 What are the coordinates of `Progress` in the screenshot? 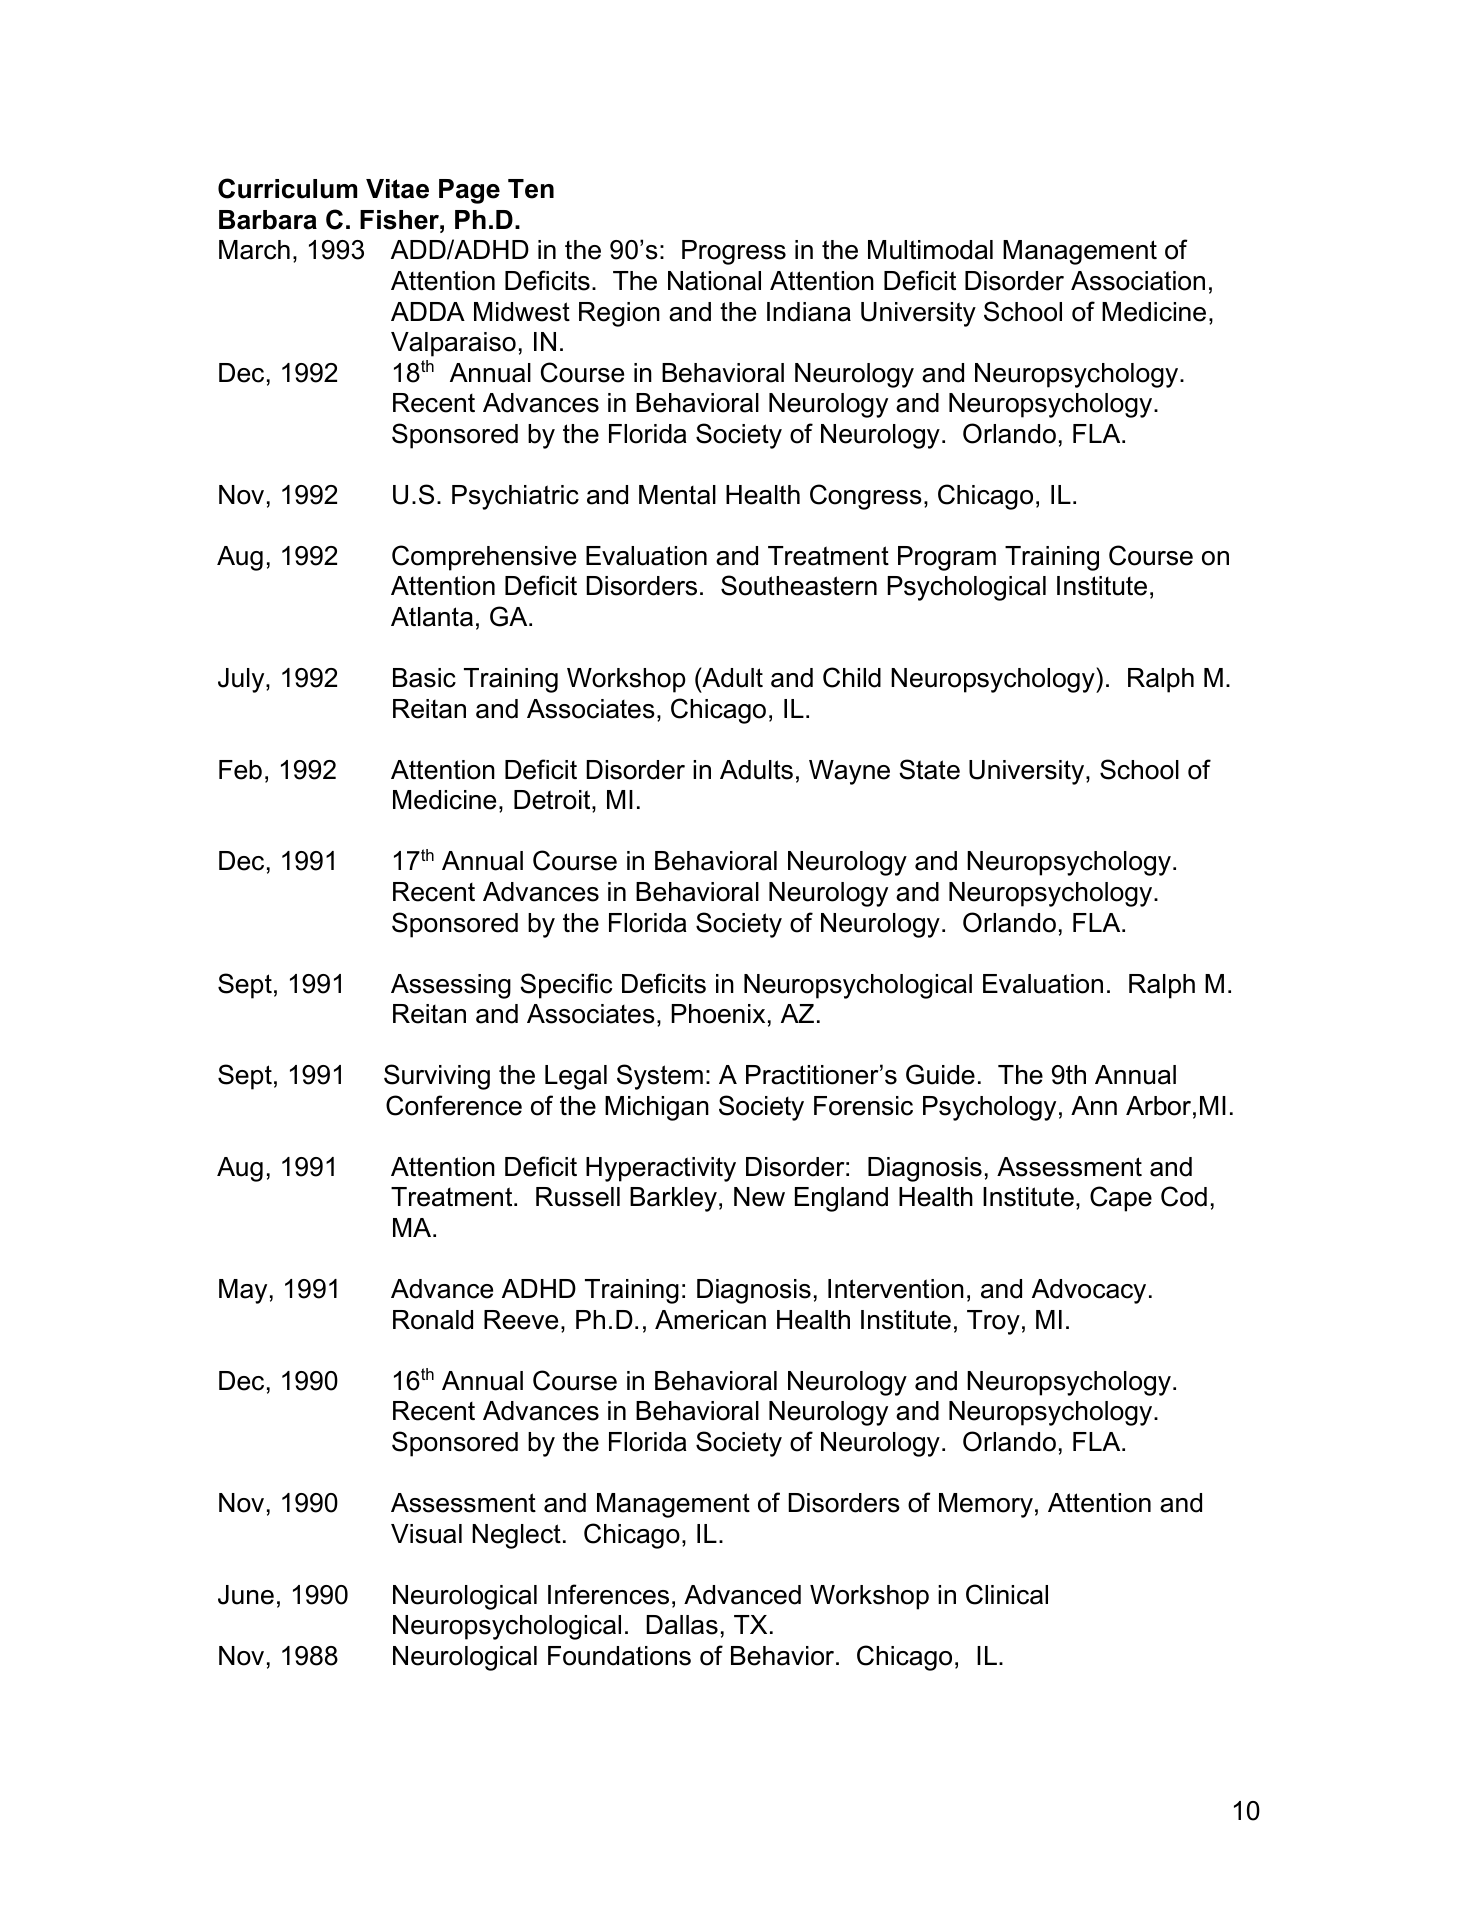 It's located at (734, 252).
